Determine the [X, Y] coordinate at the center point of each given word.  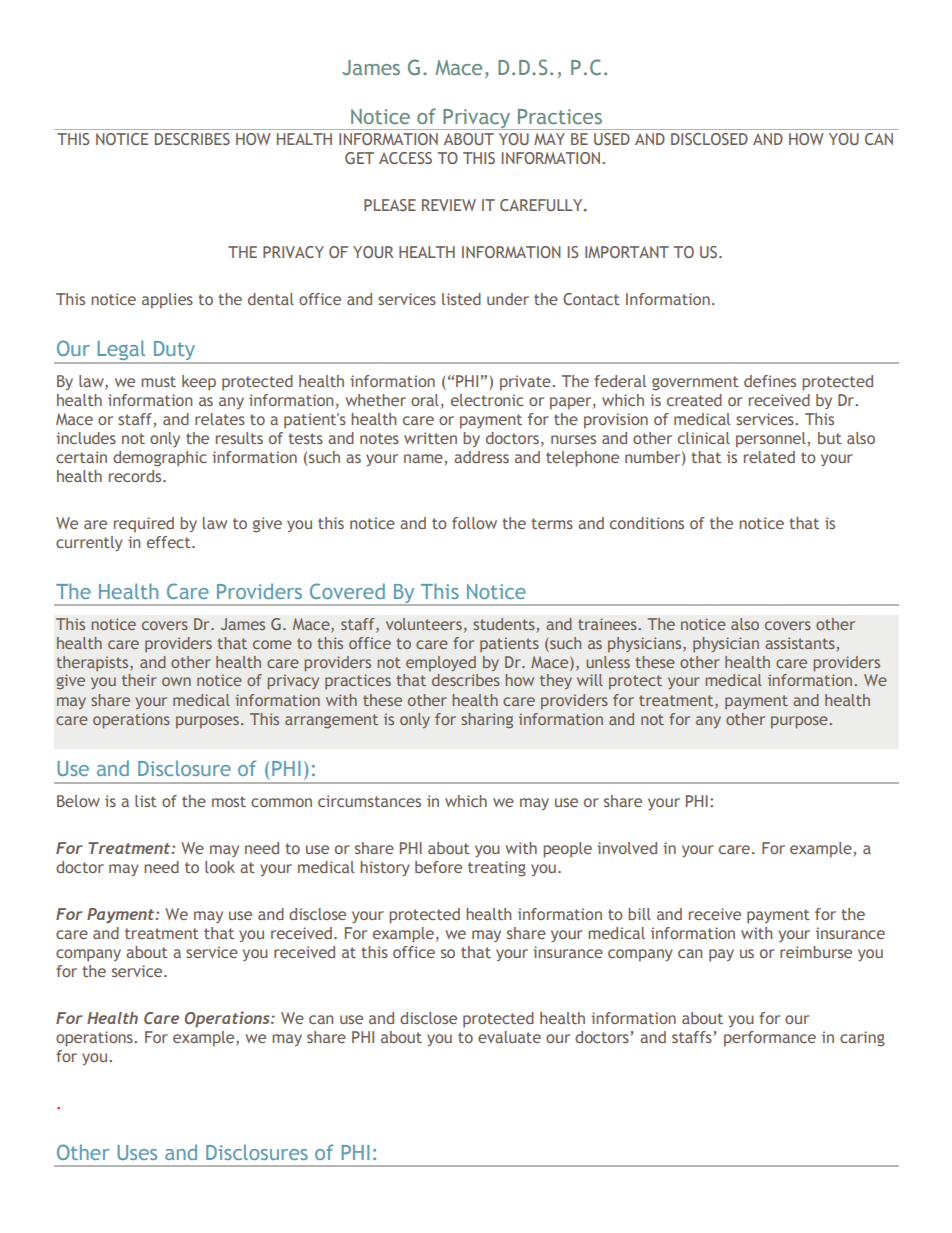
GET [359, 158]
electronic [487, 400]
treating [497, 869]
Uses [137, 1152]
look [220, 867]
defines [770, 381]
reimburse [816, 952]
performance [770, 1039]
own [176, 681]
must [158, 381]
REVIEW [449, 205]
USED [612, 139]
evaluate [509, 1037]
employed [441, 663]
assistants [800, 643]
